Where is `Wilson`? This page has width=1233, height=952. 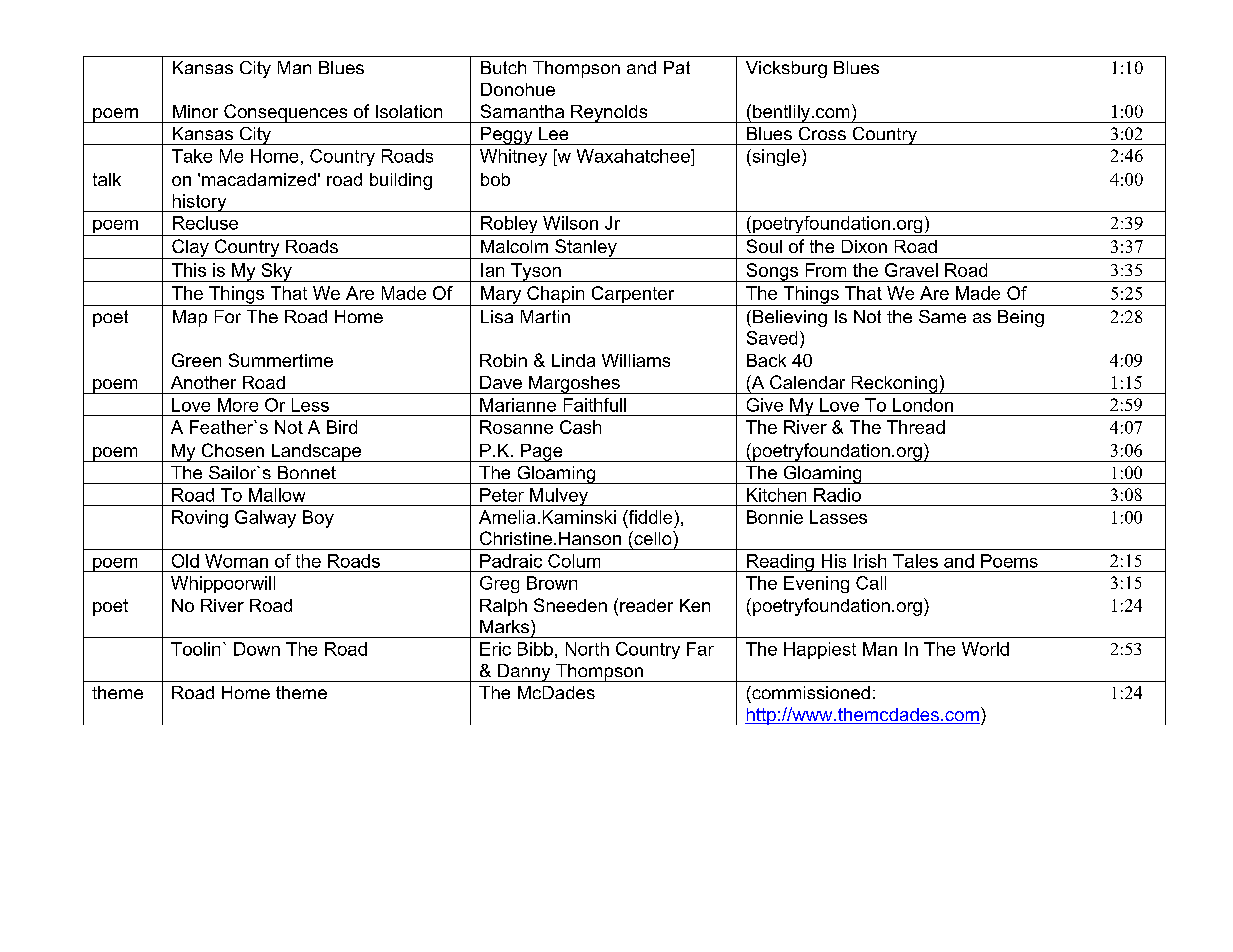 Wilson is located at coordinates (570, 223).
